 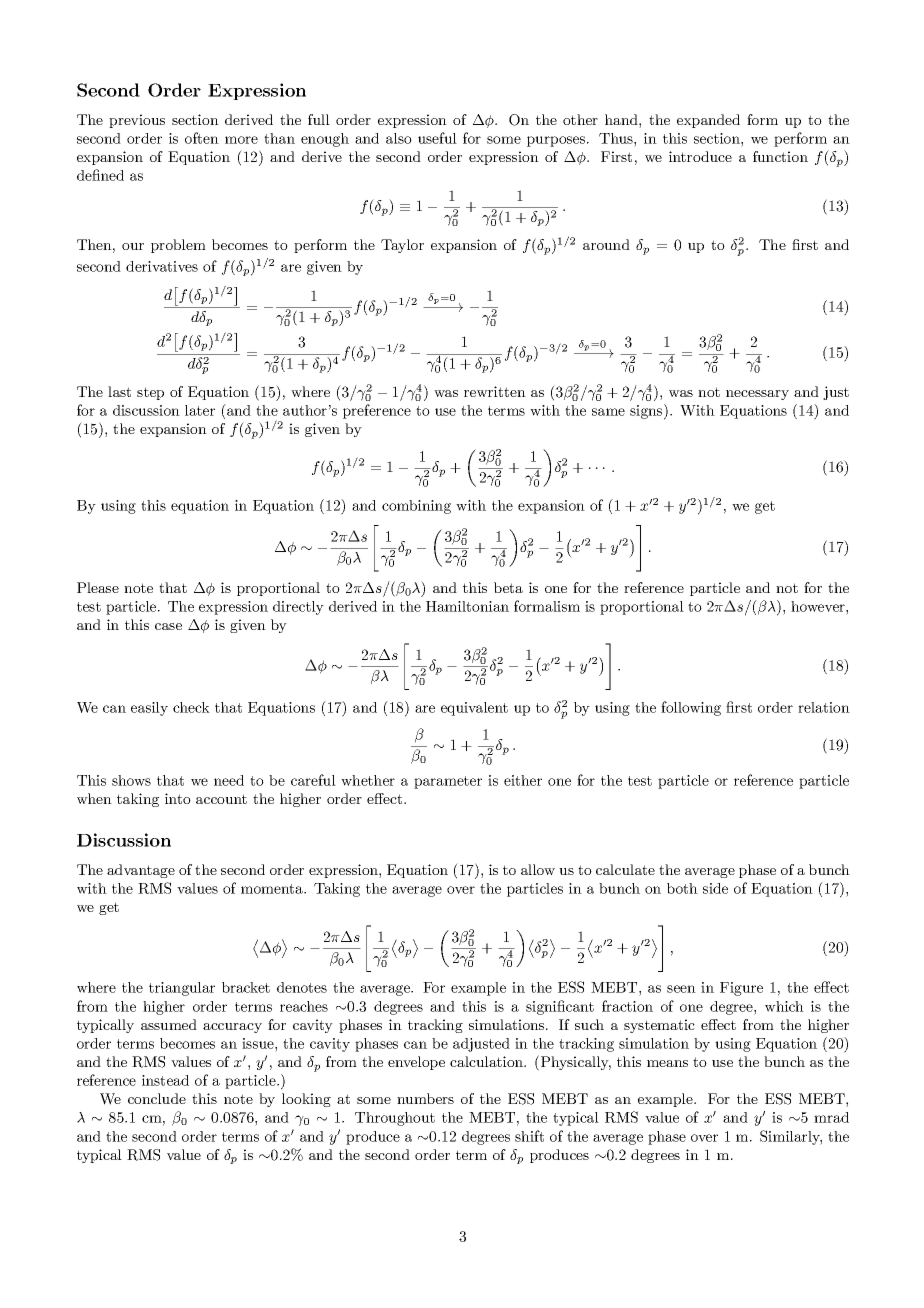 I want to click on however, so click(x=819, y=606).
